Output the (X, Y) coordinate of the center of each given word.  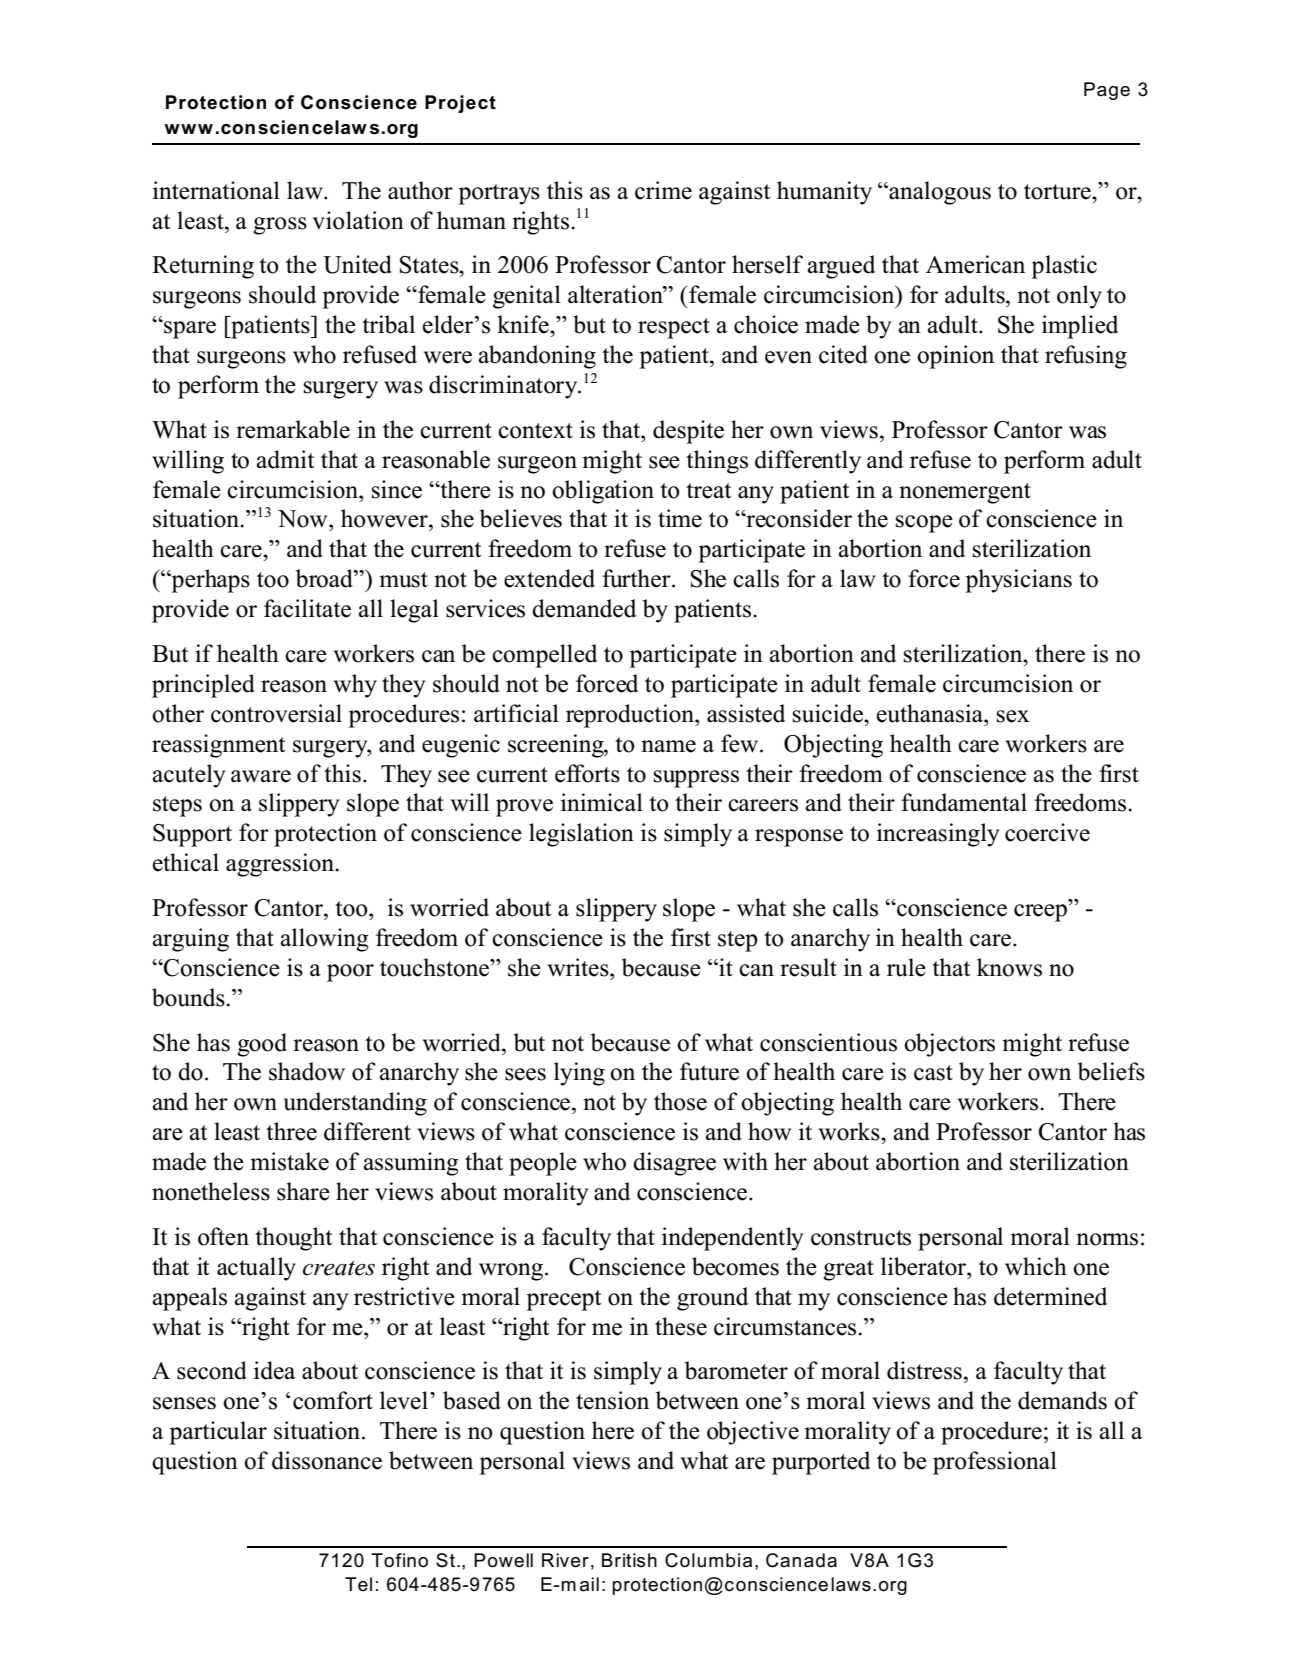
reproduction (631, 716)
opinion (955, 357)
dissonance (327, 1460)
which (1036, 1266)
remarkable (293, 429)
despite (688, 432)
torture (1058, 192)
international (216, 190)
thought (293, 1239)
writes (579, 967)
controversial (276, 713)
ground (712, 1299)
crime (663, 190)
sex (1013, 716)
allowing (324, 940)
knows (1009, 967)
